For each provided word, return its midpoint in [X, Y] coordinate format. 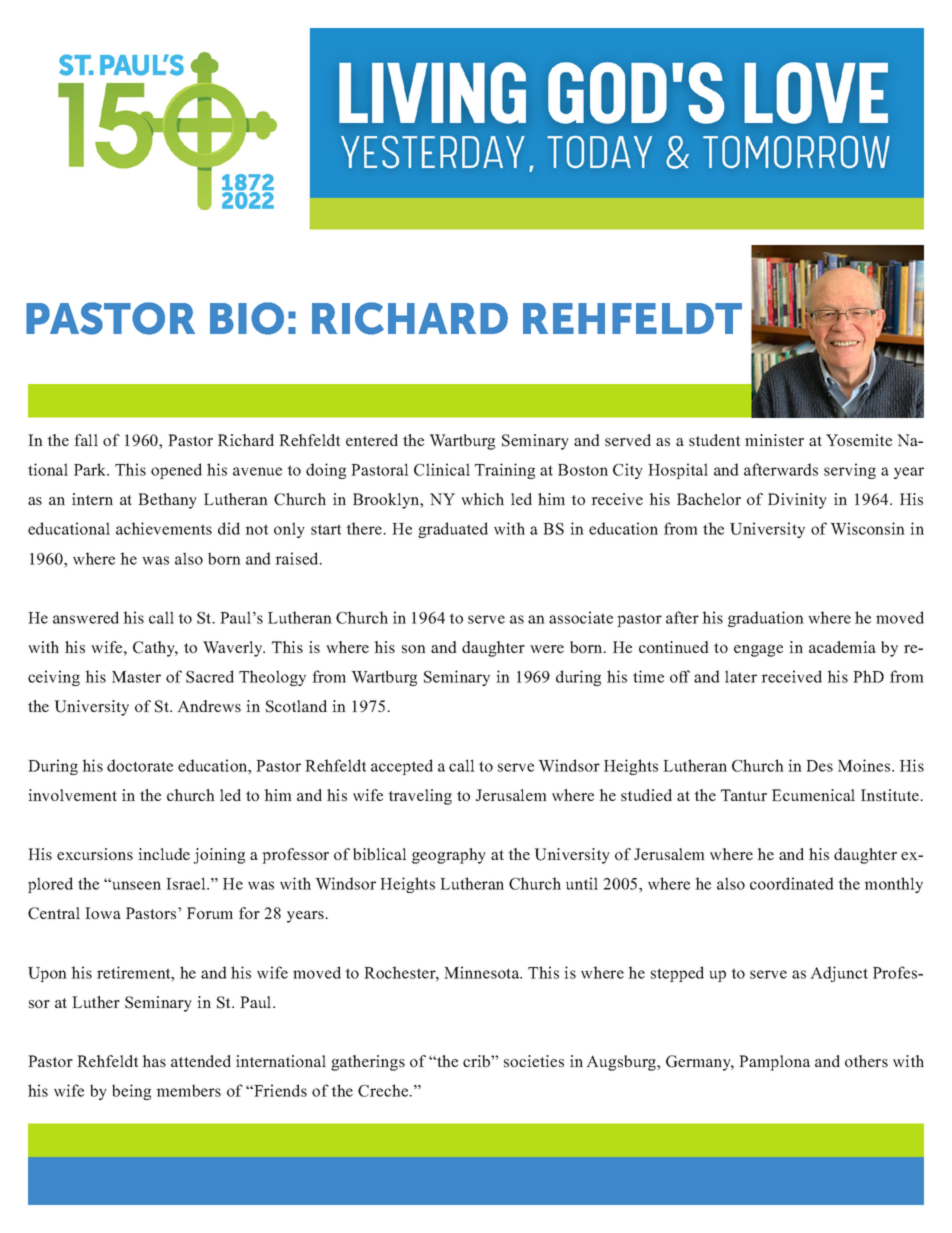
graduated [453, 530]
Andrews [209, 706]
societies [534, 1061]
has [154, 1061]
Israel [187, 883]
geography [449, 856]
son [414, 649]
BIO [247, 318]
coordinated [792, 883]
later [741, 676]
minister [774, 440]
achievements [164, 528]
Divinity [797, 501]
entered [372, 440]
